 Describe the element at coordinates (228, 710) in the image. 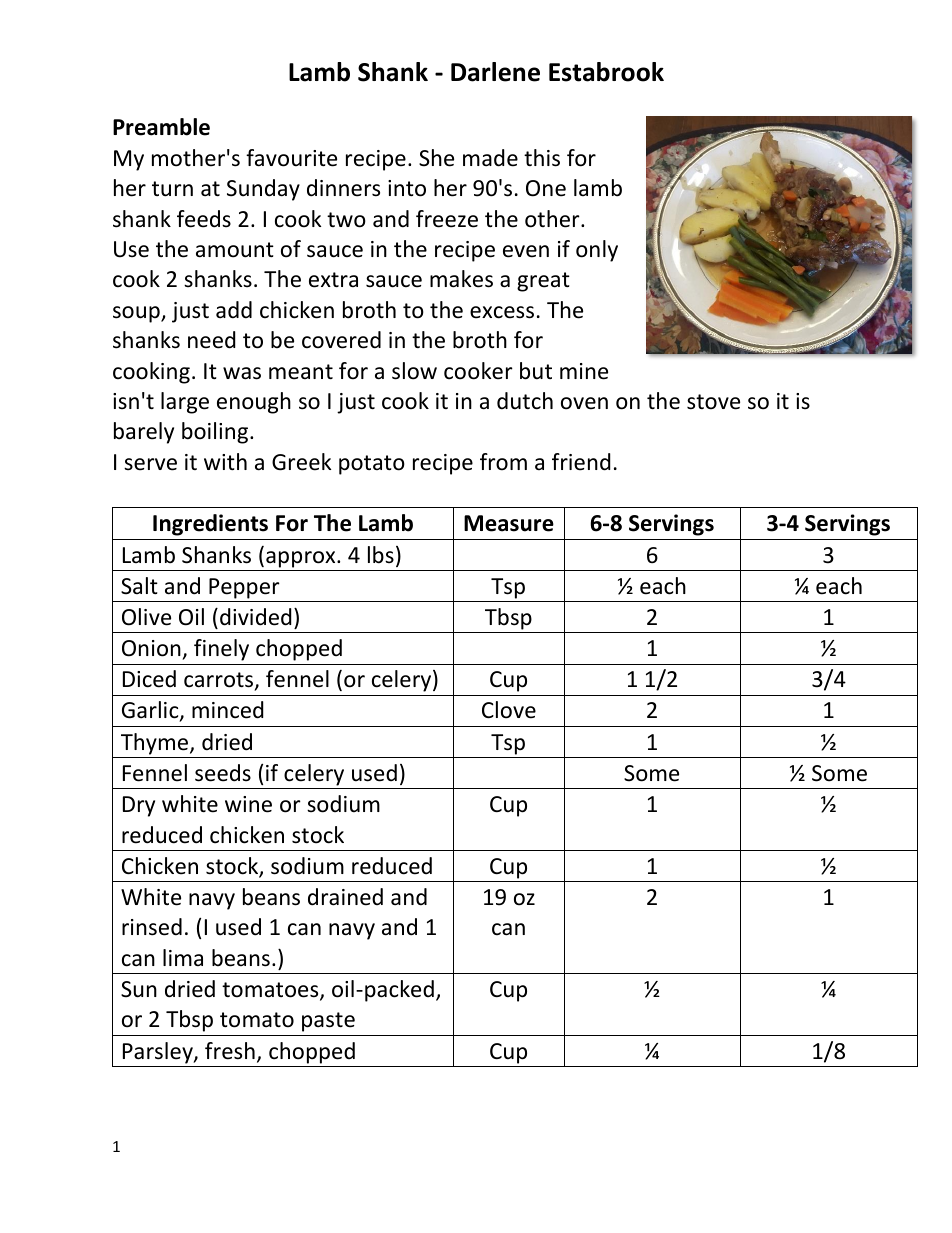

I see `minced` at that location.
